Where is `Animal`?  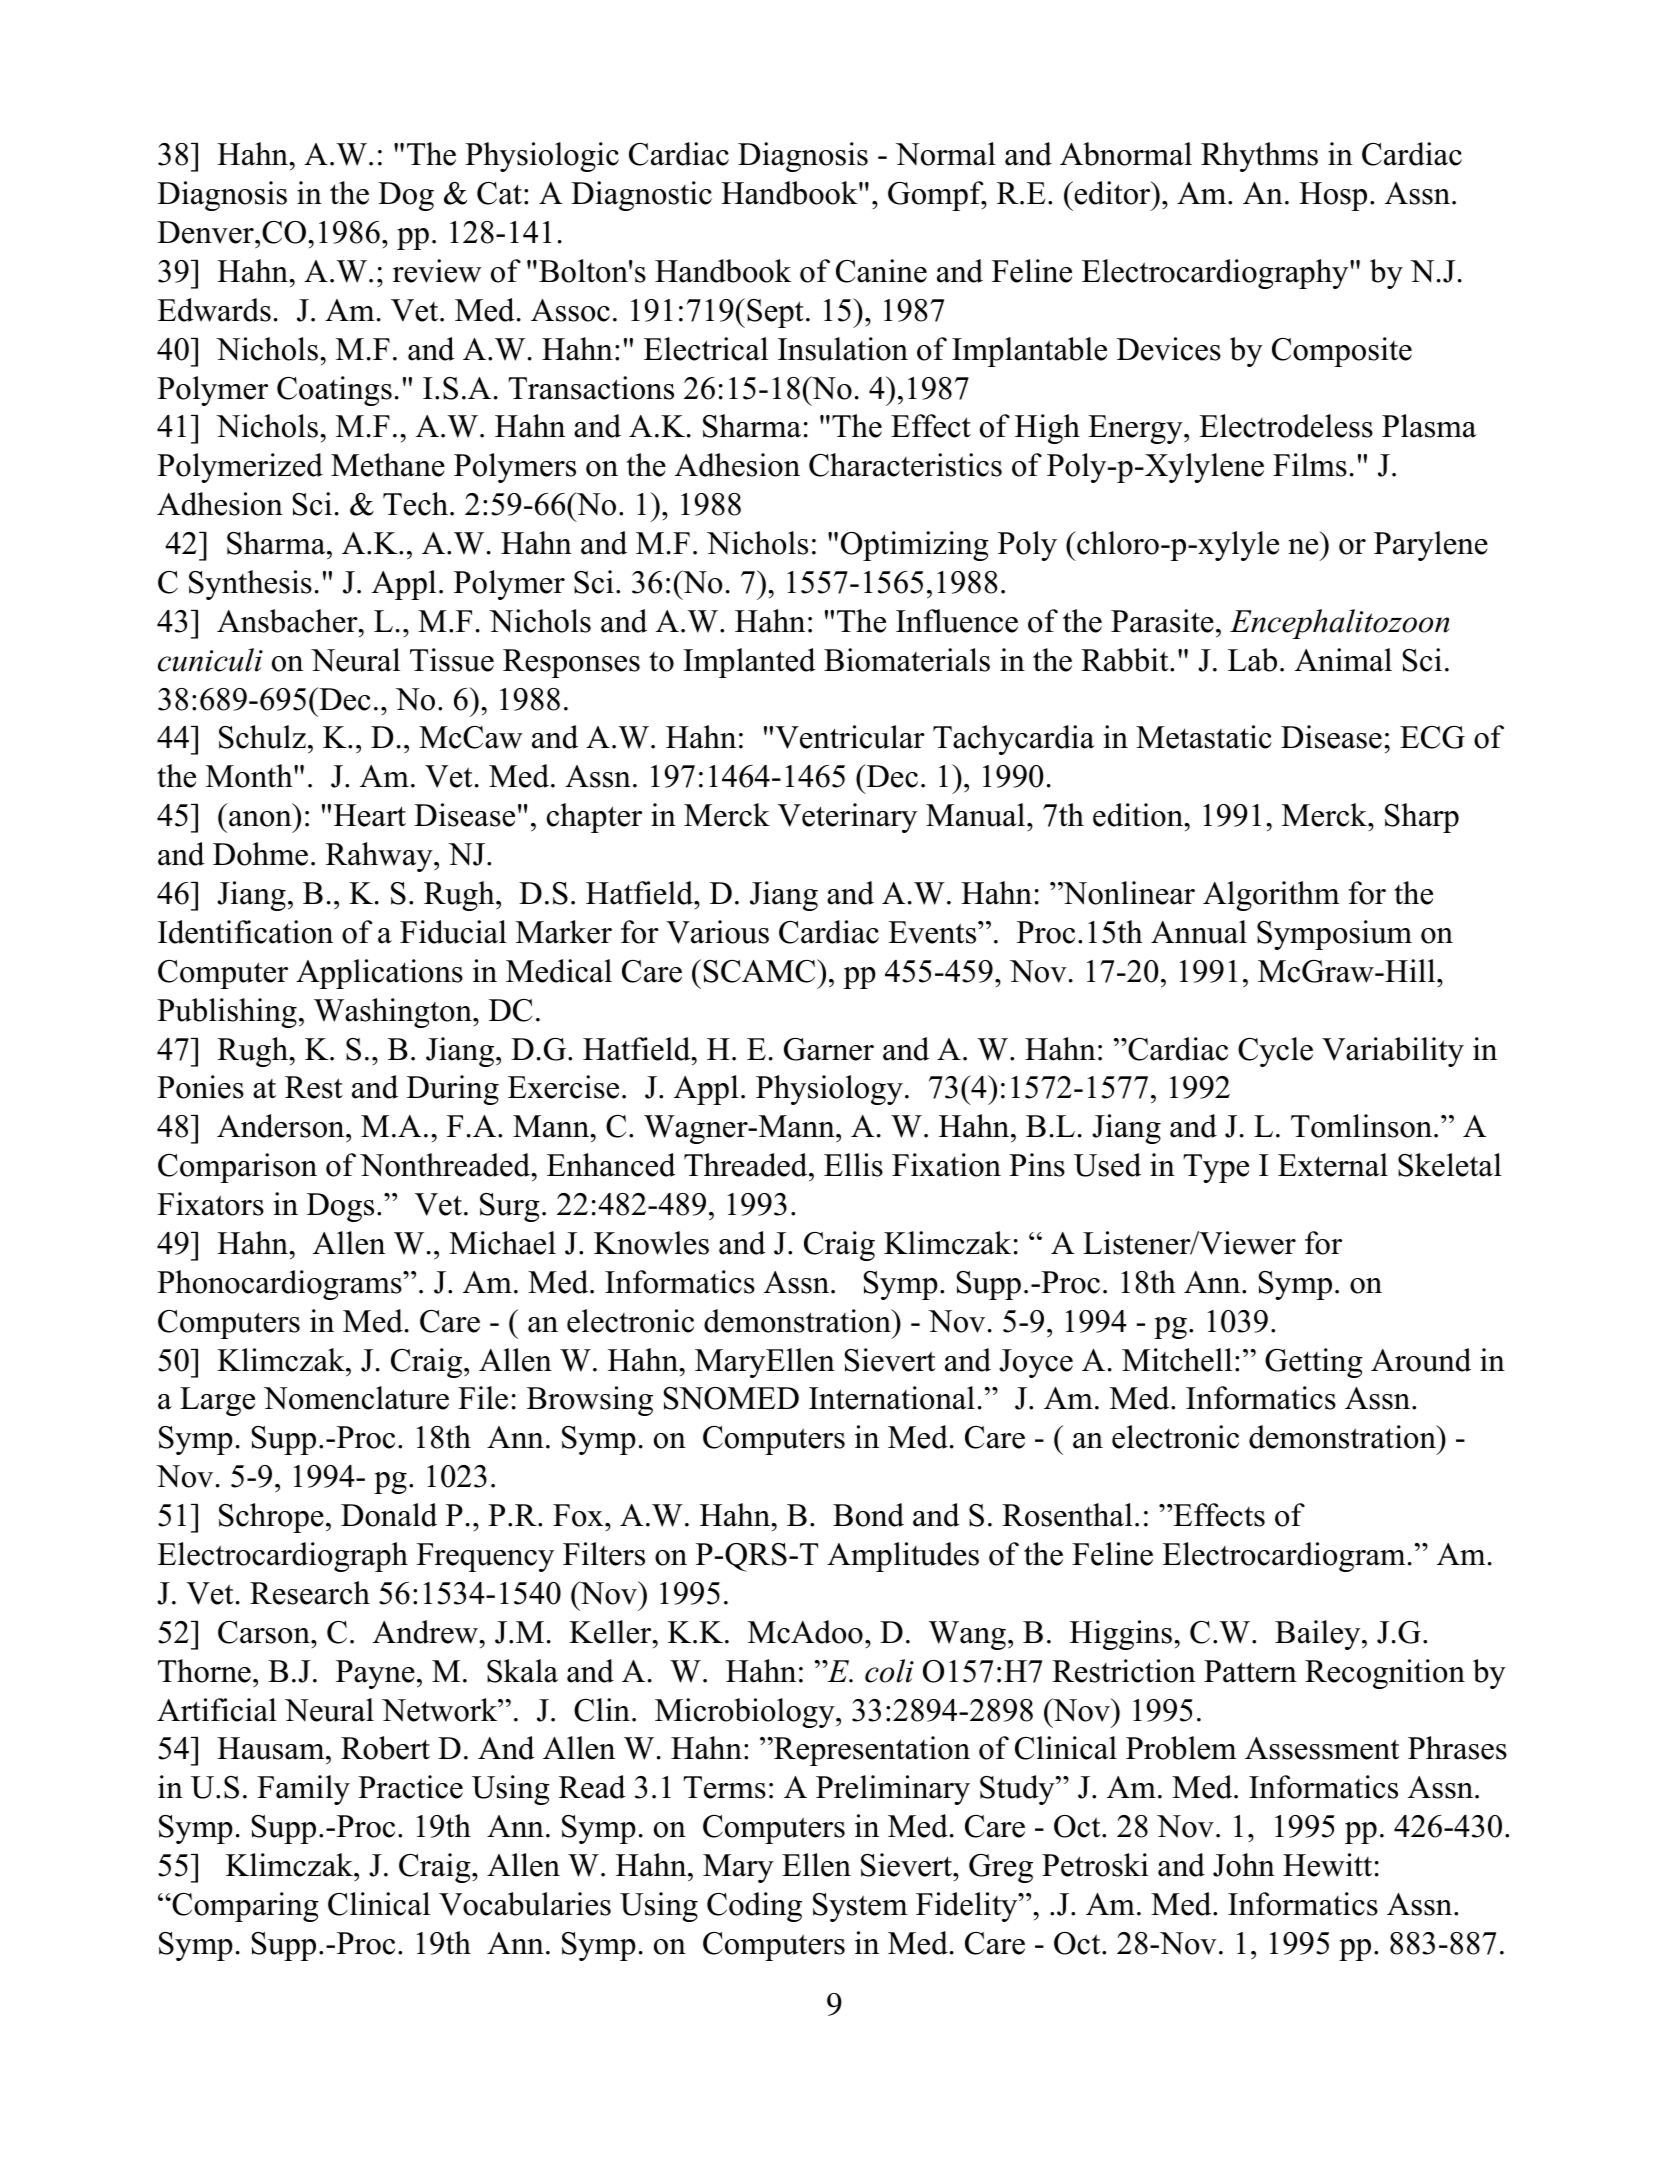 Animal is located at coordinates (1343, 660).
